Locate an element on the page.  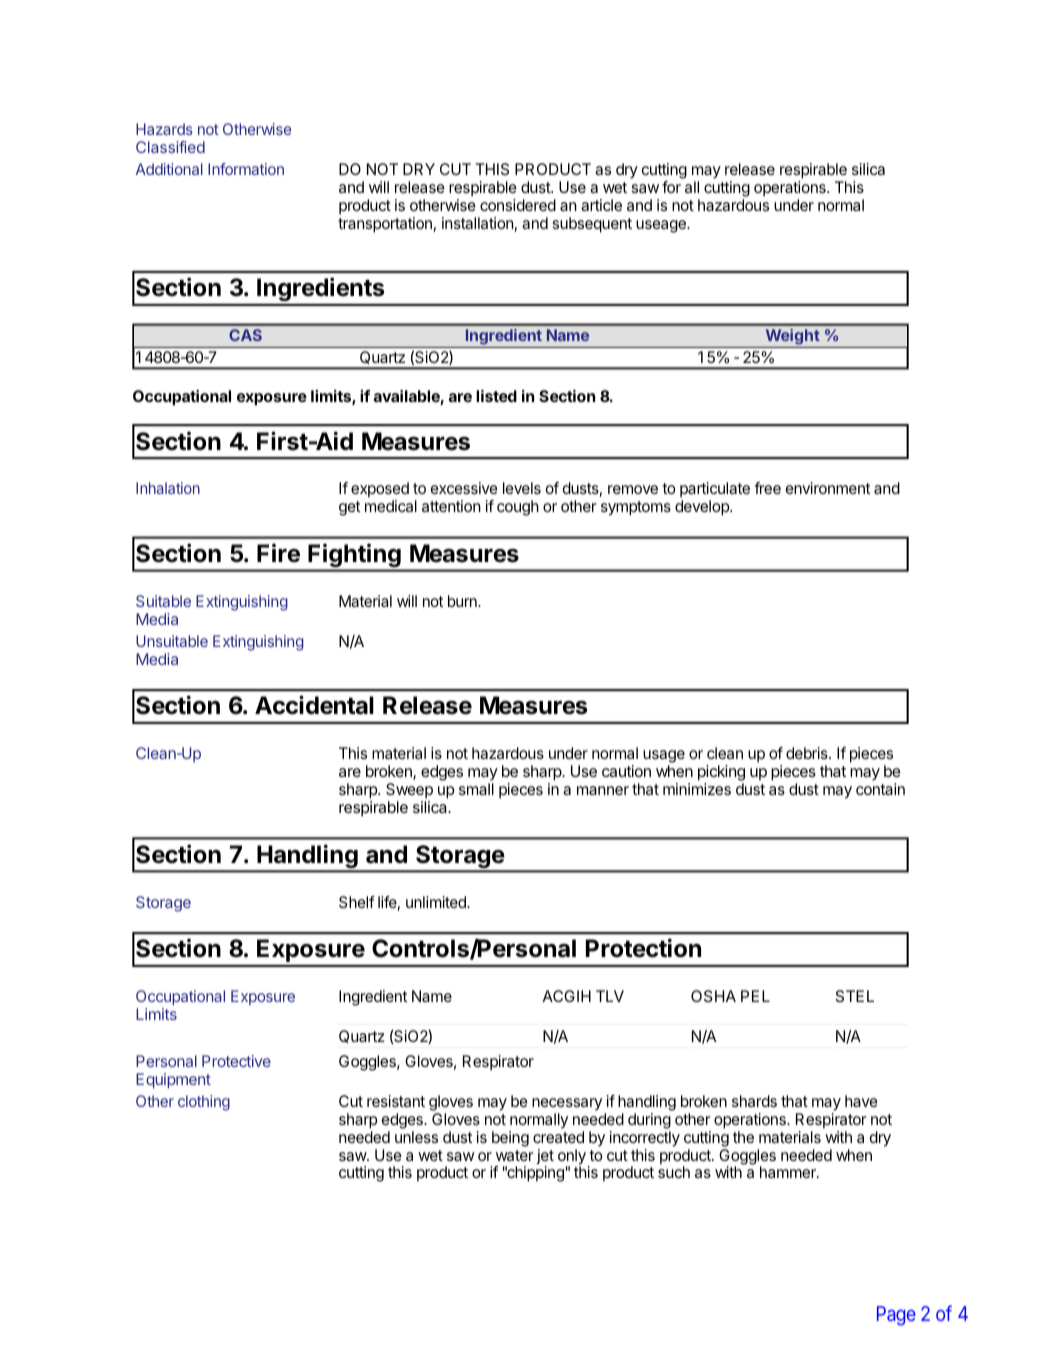
Shelf is located at coordinates (357, 902).
